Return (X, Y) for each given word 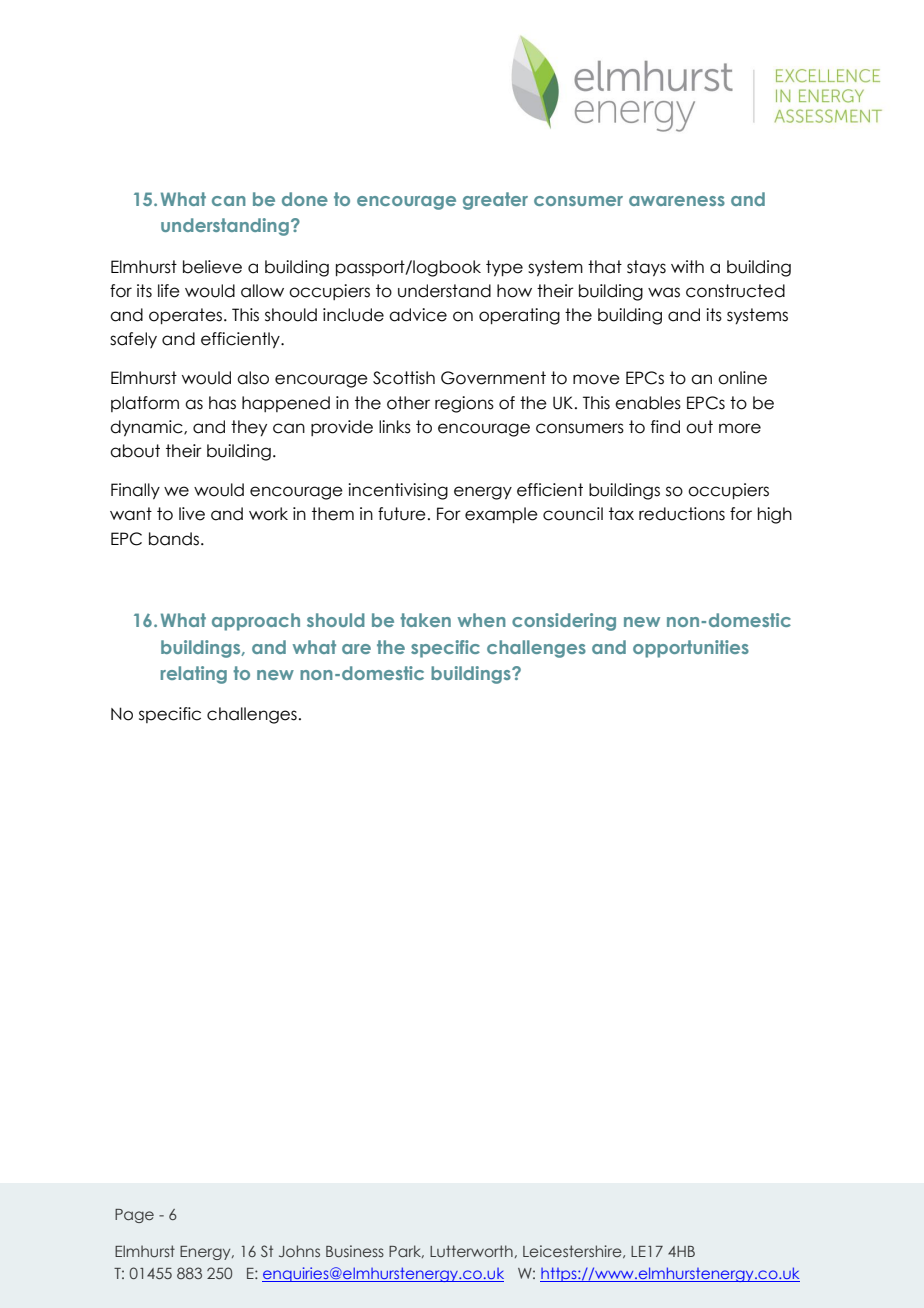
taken (425, 620)
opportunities (691, 649)
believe (212, 267)
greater (495, 201)
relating (194, 675)
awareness (677, 201)
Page (134, 1216)
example (501, 515)
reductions (682, 514)
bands (175, 539)
